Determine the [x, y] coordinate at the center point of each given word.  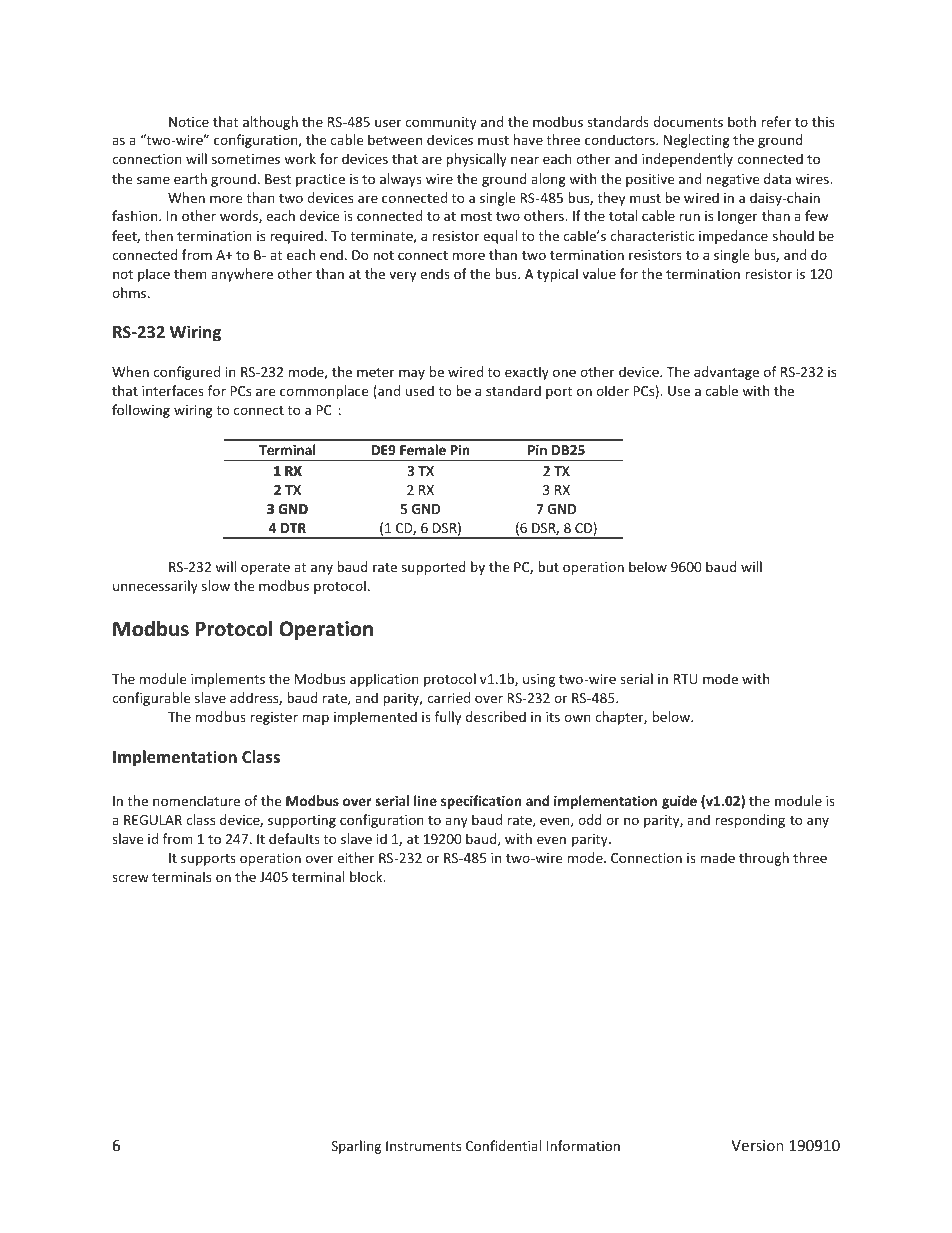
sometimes [246, 159]
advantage [726, 373]
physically [476, 160]
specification [481, 802]
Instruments [423, 1146]
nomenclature [196, 800]
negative [733, 180]
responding [750, 821]
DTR [293, 528]
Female [423, 449]
